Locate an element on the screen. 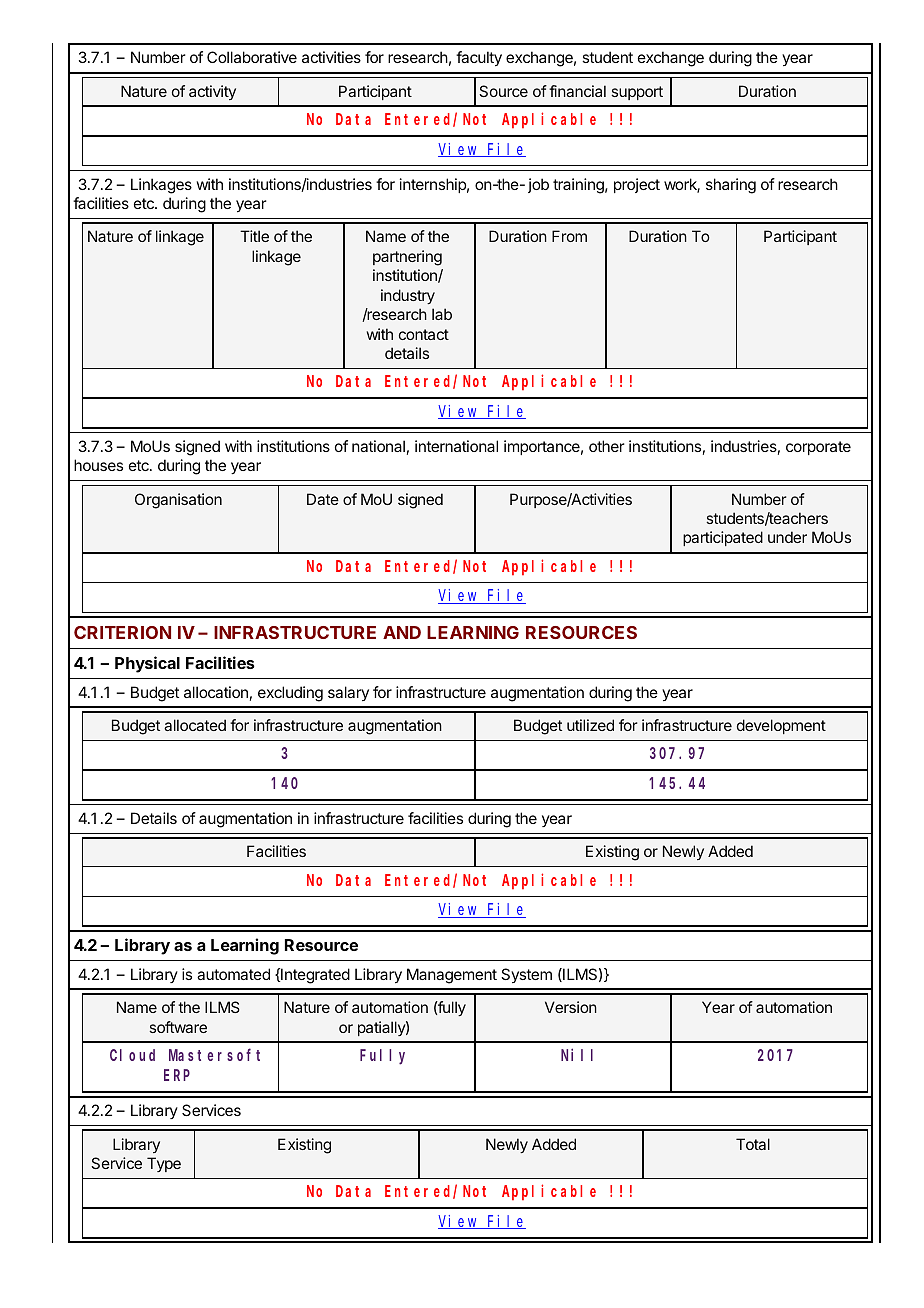 The height and width of the screenshot is (1308, 924). AND is located at coordinates (402, 632).
